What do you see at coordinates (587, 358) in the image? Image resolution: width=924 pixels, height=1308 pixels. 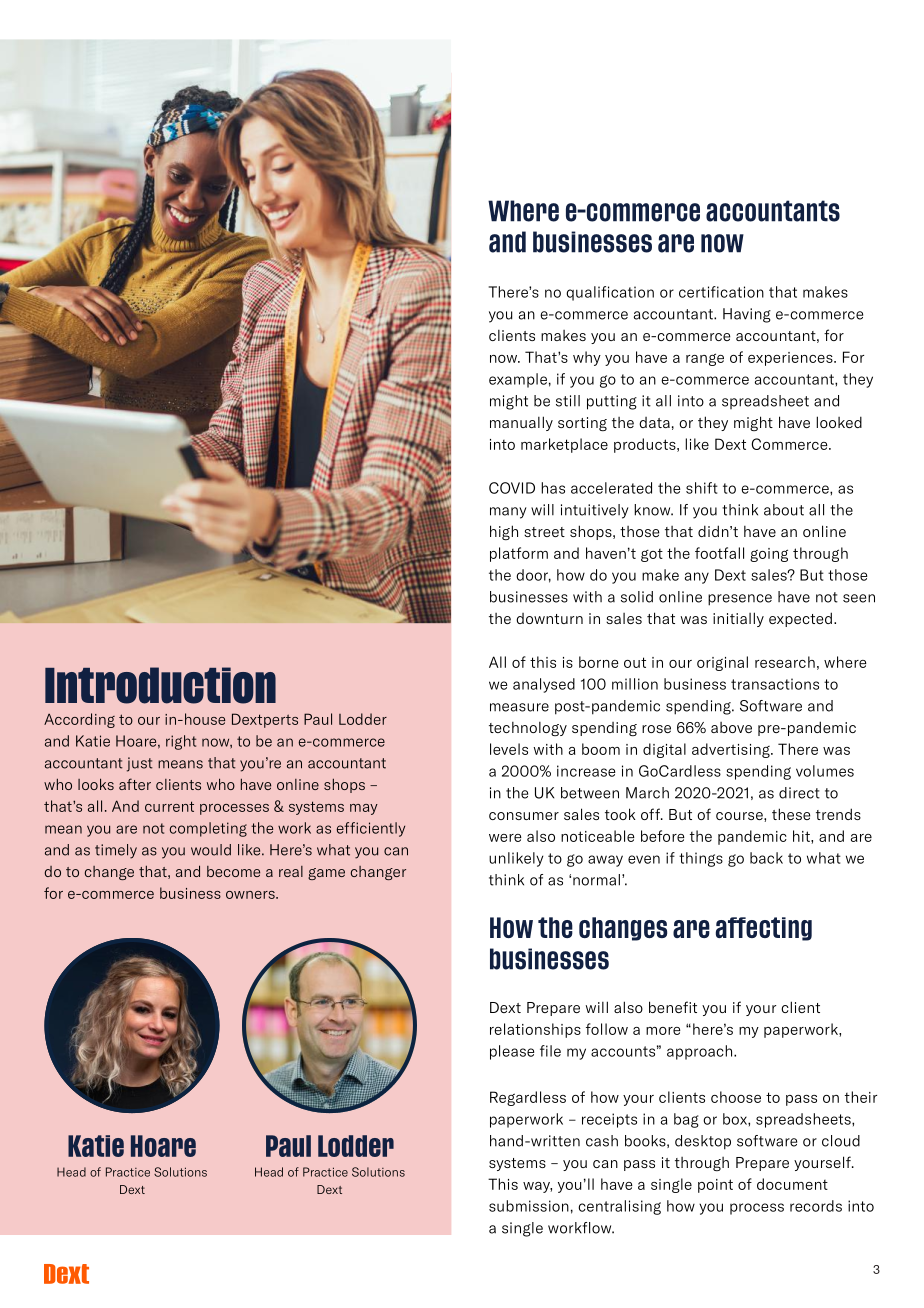 I see `why` at bounding box center [587, 358].
